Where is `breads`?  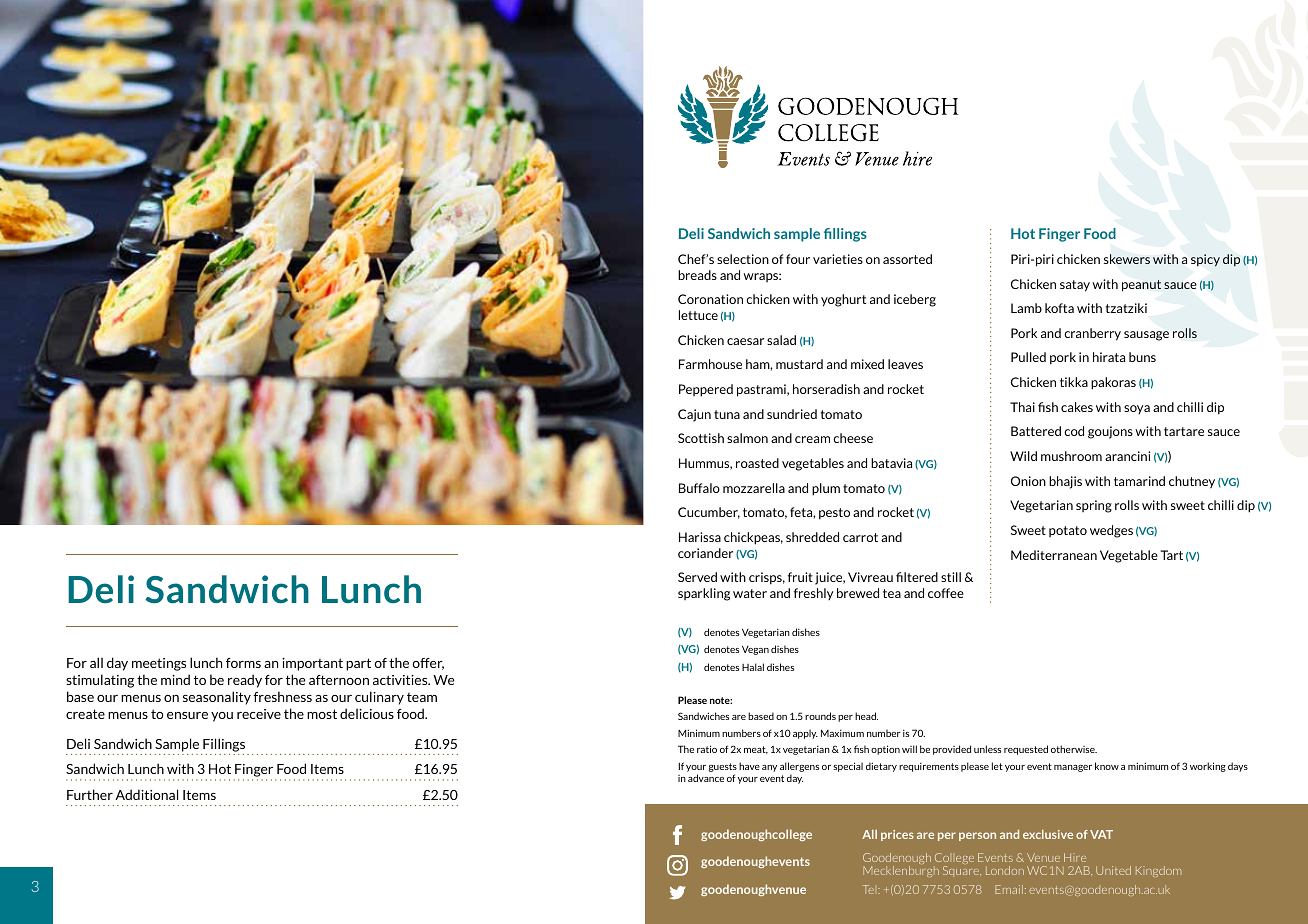 breads is located at coordinates (697, 275).
